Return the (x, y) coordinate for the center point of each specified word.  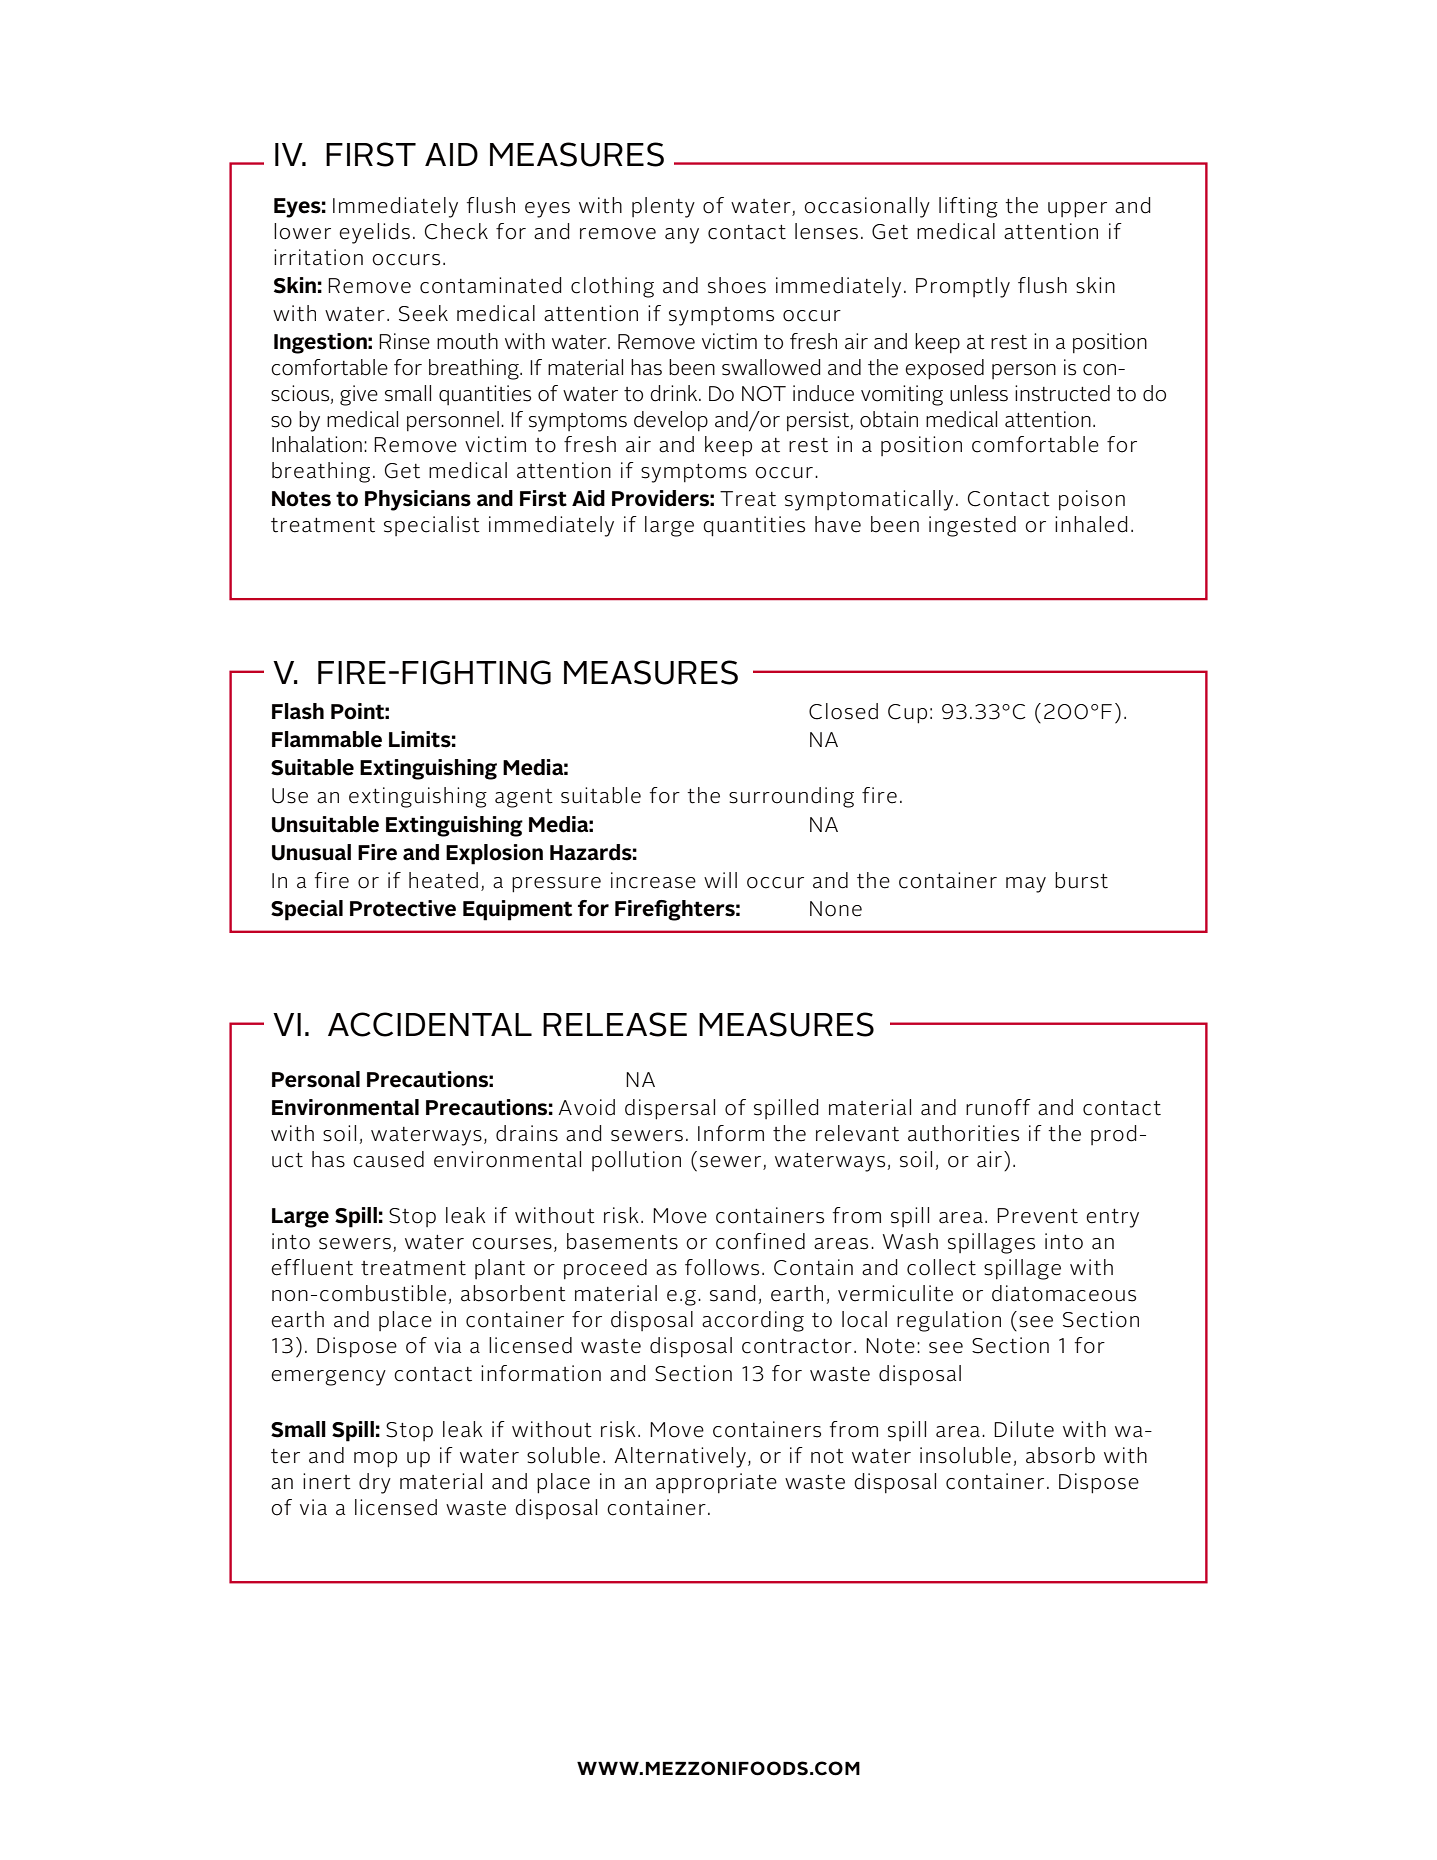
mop (375, 1460)
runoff (998, 1107)
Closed (843, 711)
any (682, 236)
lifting (968, 207)
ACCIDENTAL (430, 1024)
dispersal (670, 1109)
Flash (298, 711)
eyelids (374, 233)
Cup (907, 714)
